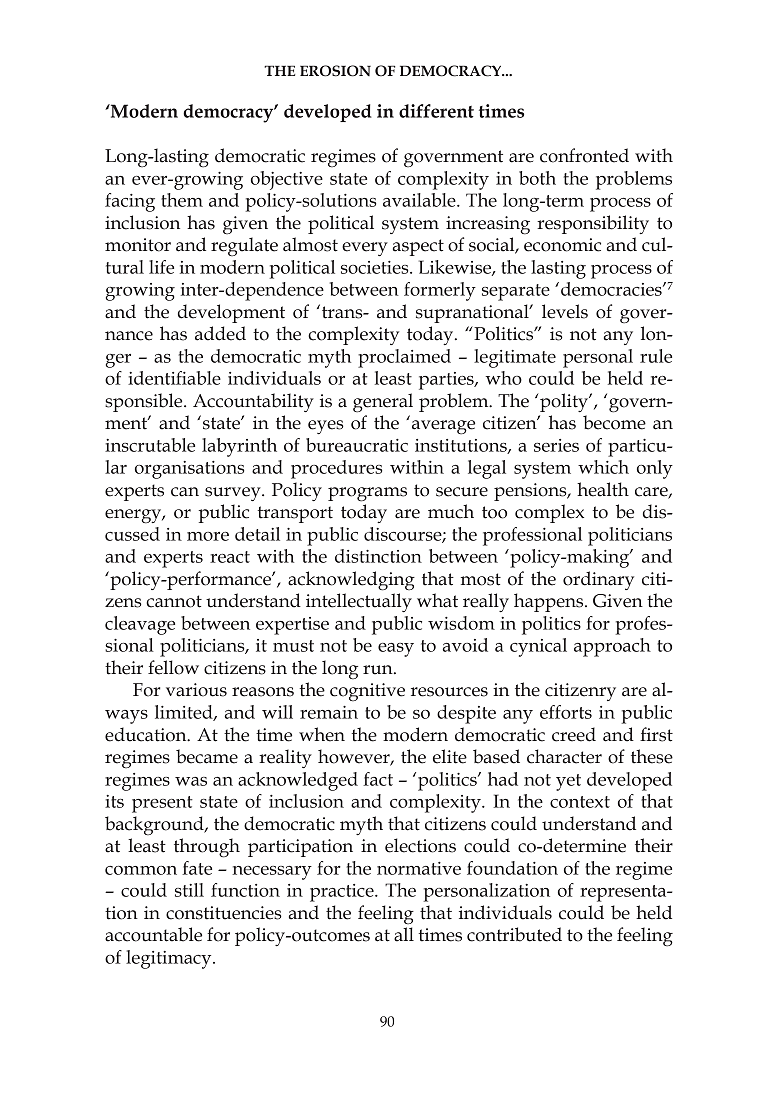 This page has height=1104, width=778. Describe the element at coordinates (208, 536) in the page. I see `more` at that location.
